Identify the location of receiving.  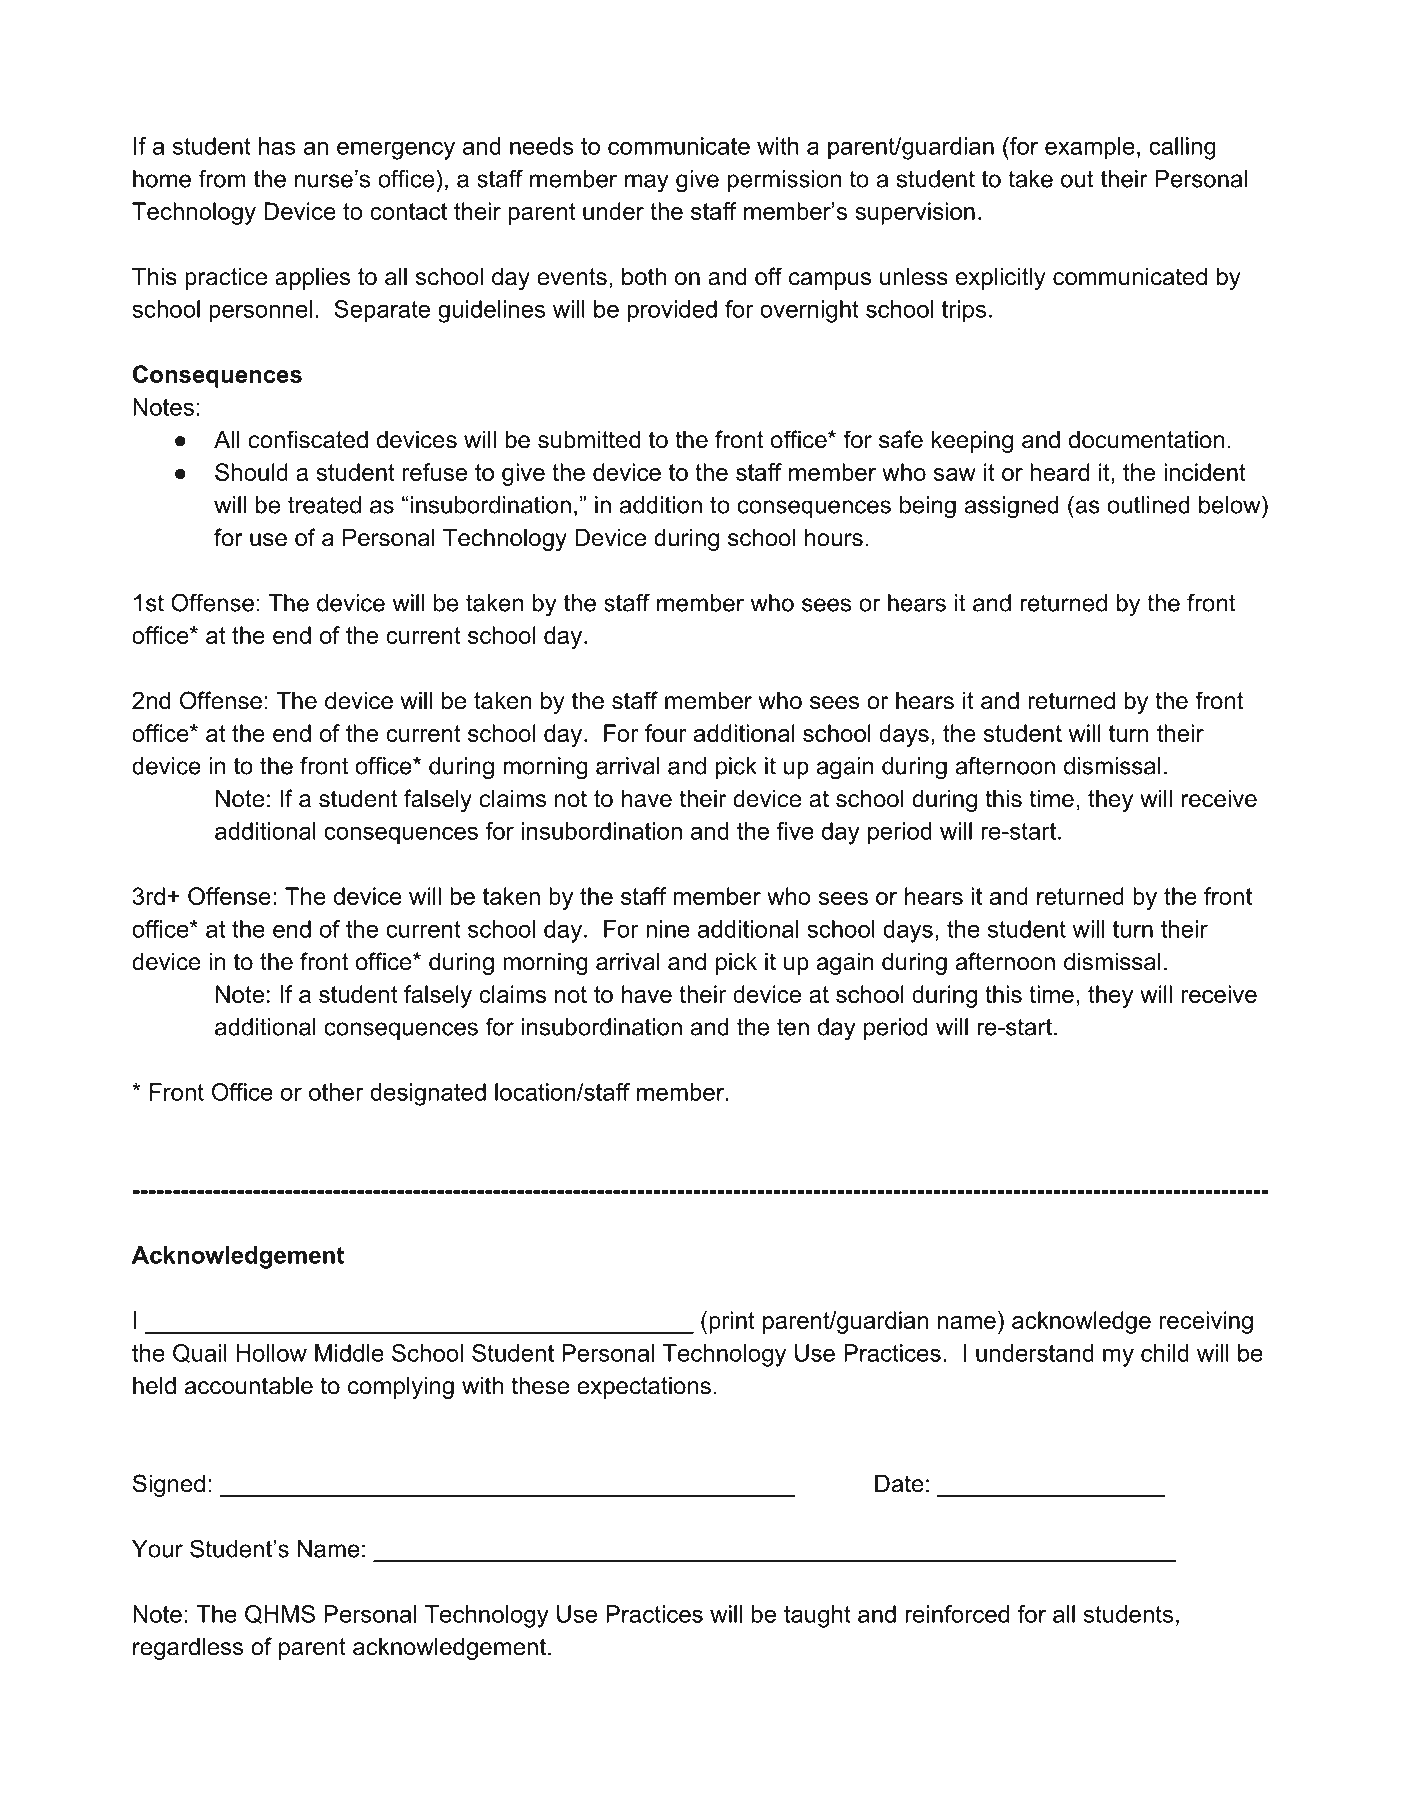
(1206, 1322).
